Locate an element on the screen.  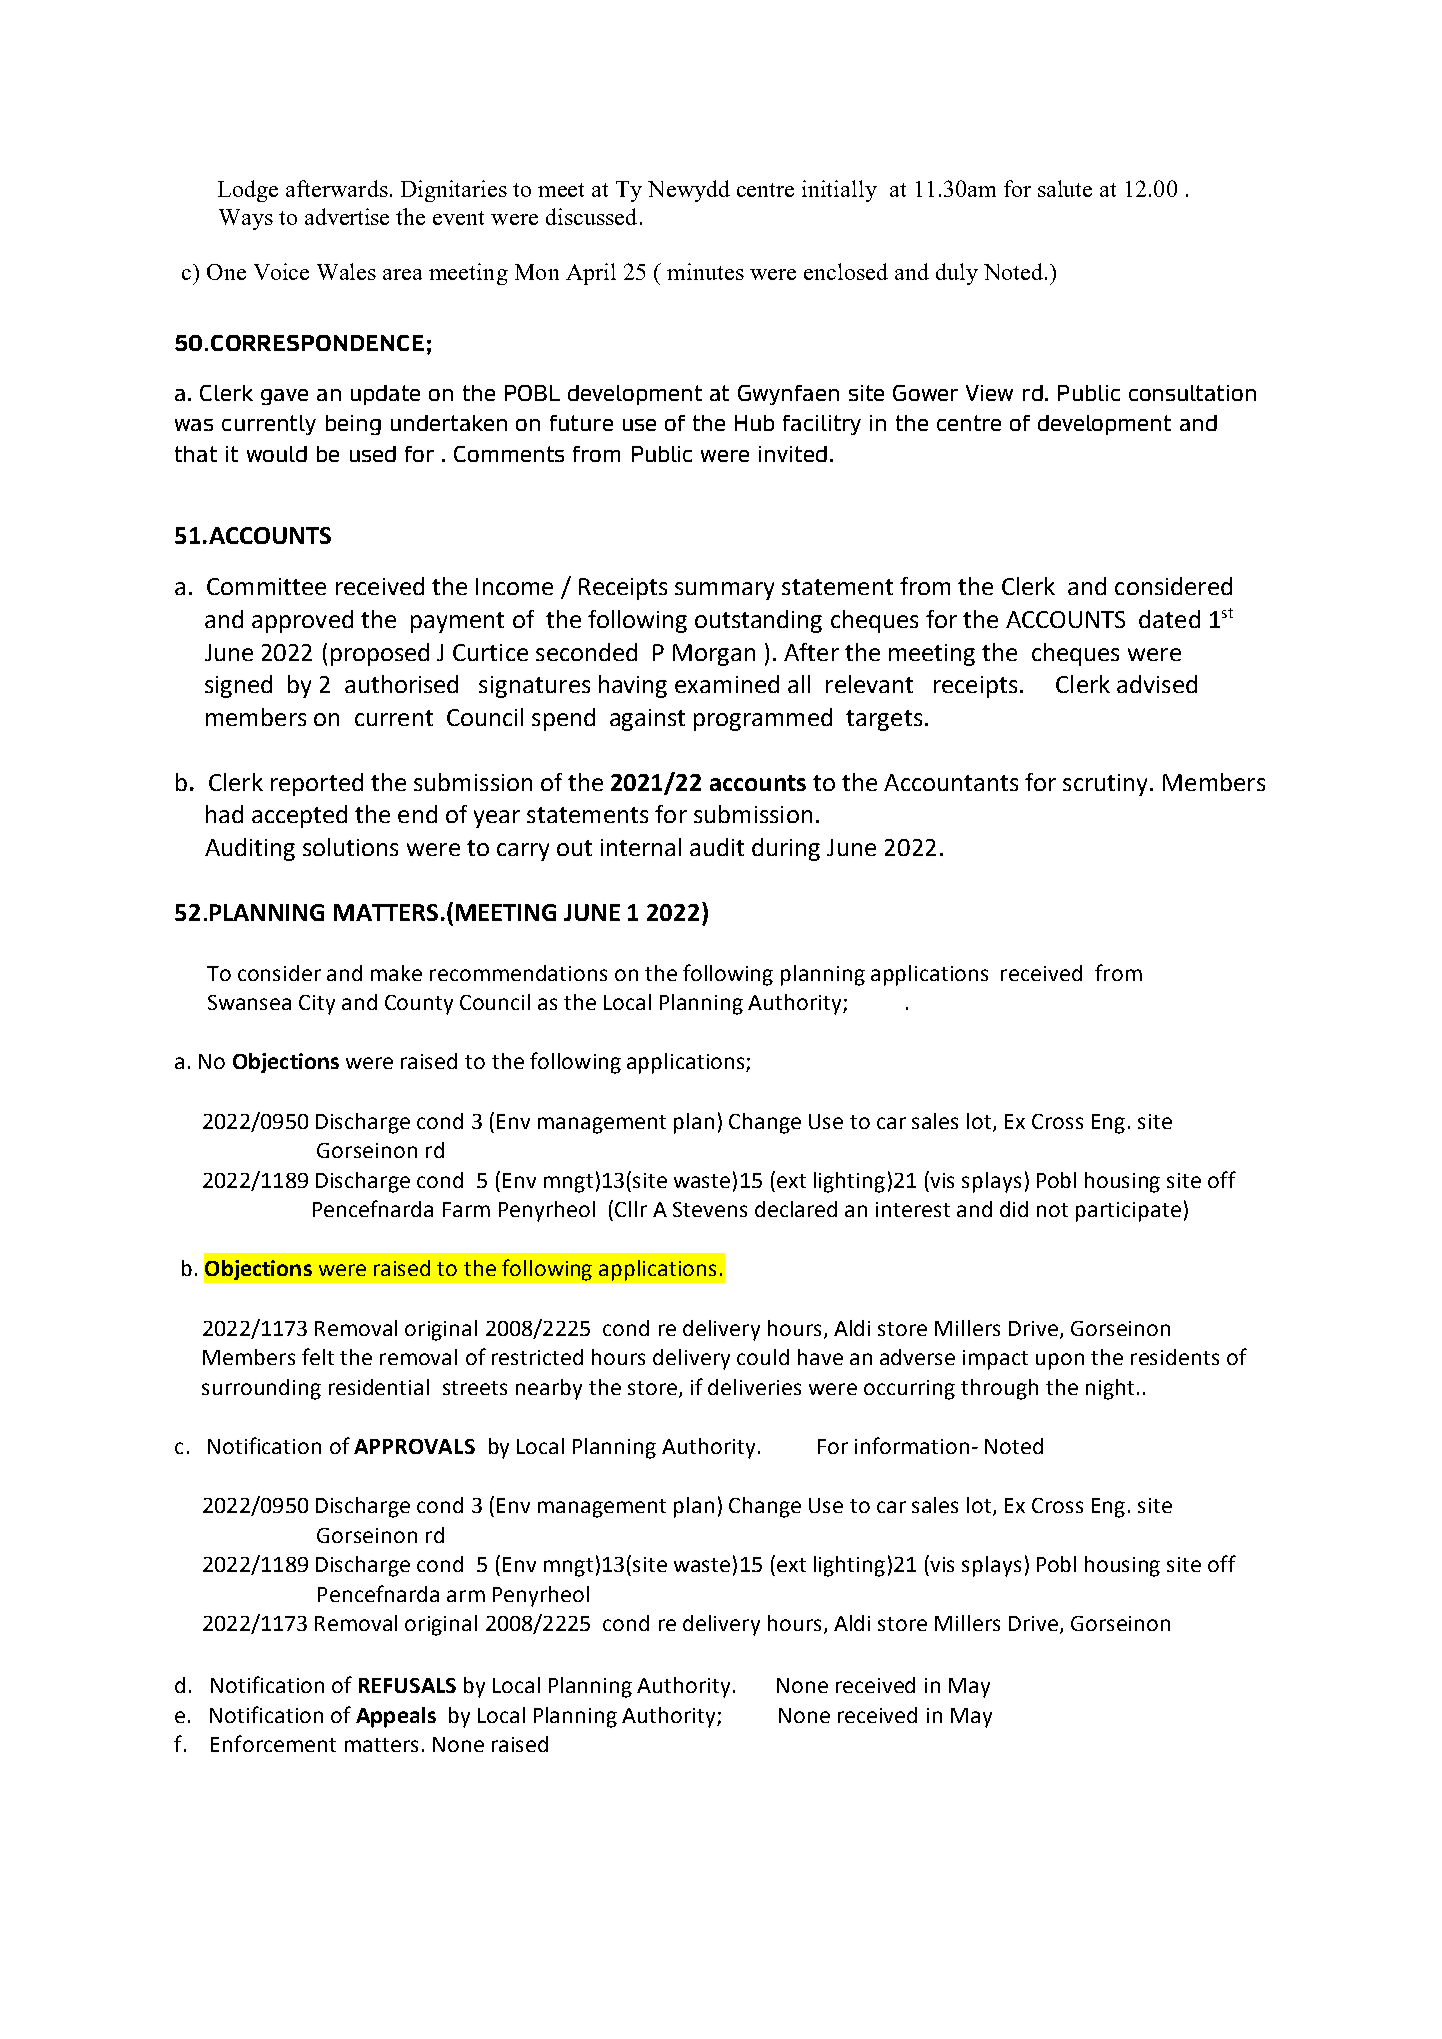
scrutiny is located at coordinates (1107, 785).
